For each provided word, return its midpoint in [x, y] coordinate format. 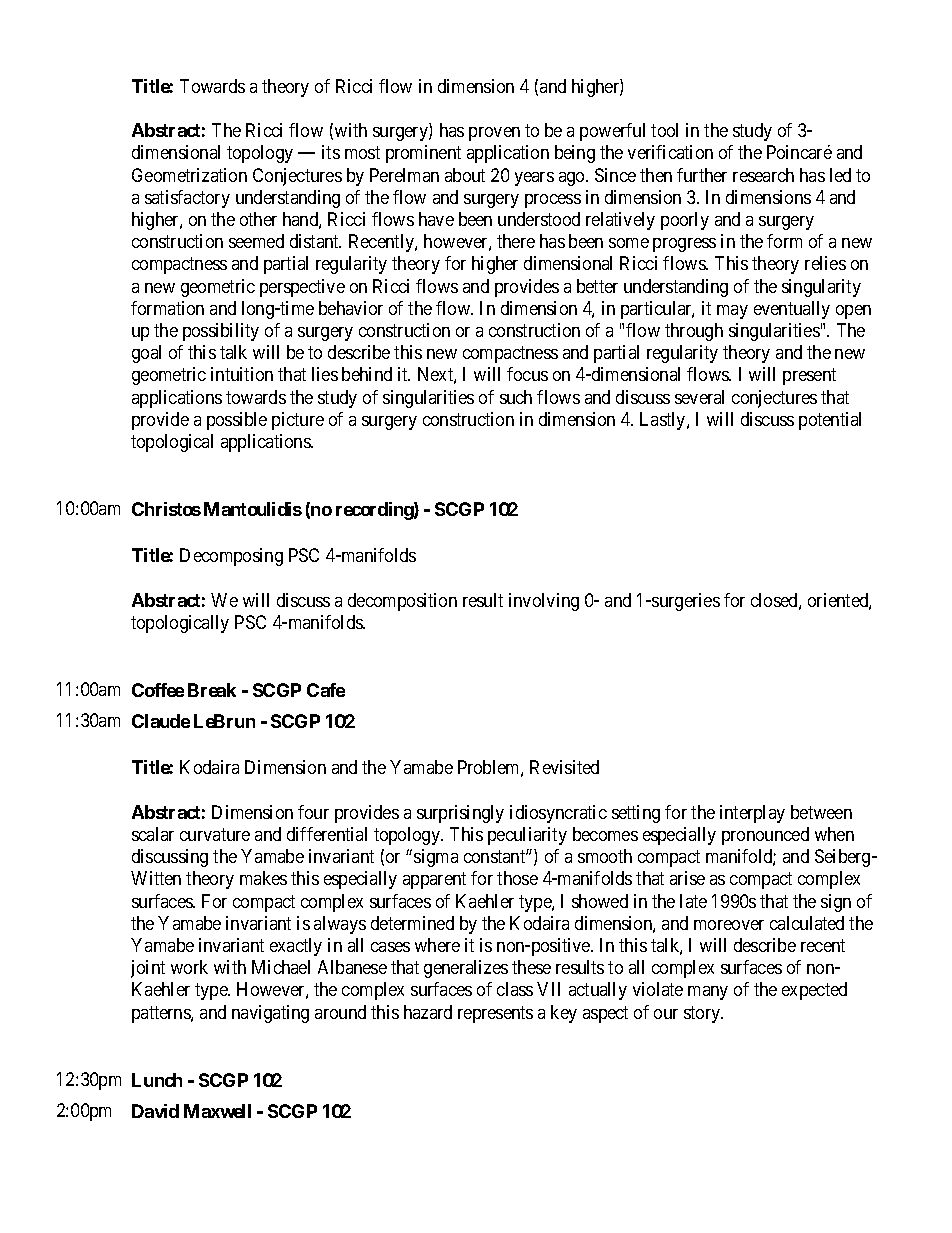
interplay [752, 814]
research [763, 175]
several [699, 397]
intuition [242, 374]
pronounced [765, 836]
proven [494, 134]
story [703, 1014]
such [516, 397]
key [564, 1014]
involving [544, 602]
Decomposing [231, 557]
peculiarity [527, 836]
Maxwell [217, 1111]
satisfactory [187, 199]
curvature [215, 834]
